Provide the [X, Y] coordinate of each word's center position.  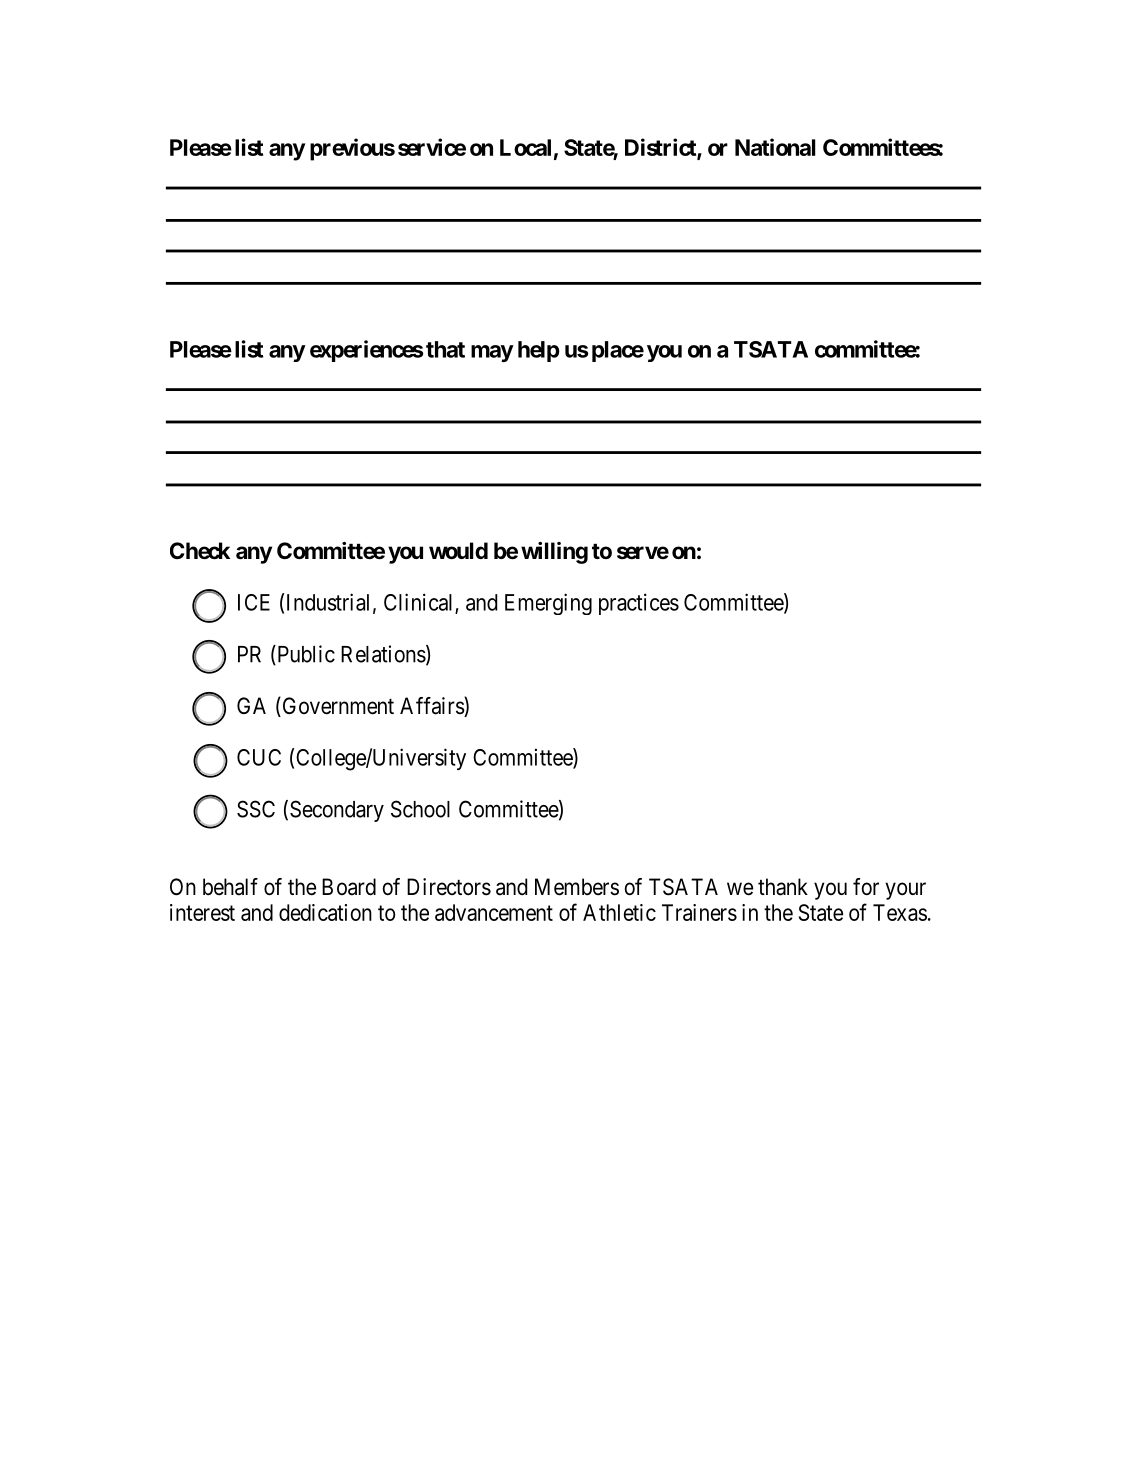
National [775, 147]
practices [639, 604]
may [492, 353]
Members [577, 887]
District [661, 148]
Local [525, 147]
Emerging [548, 604]
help [539, 351]
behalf [230, 887]
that [445, 349]
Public [305, 655]
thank [783, 887]
